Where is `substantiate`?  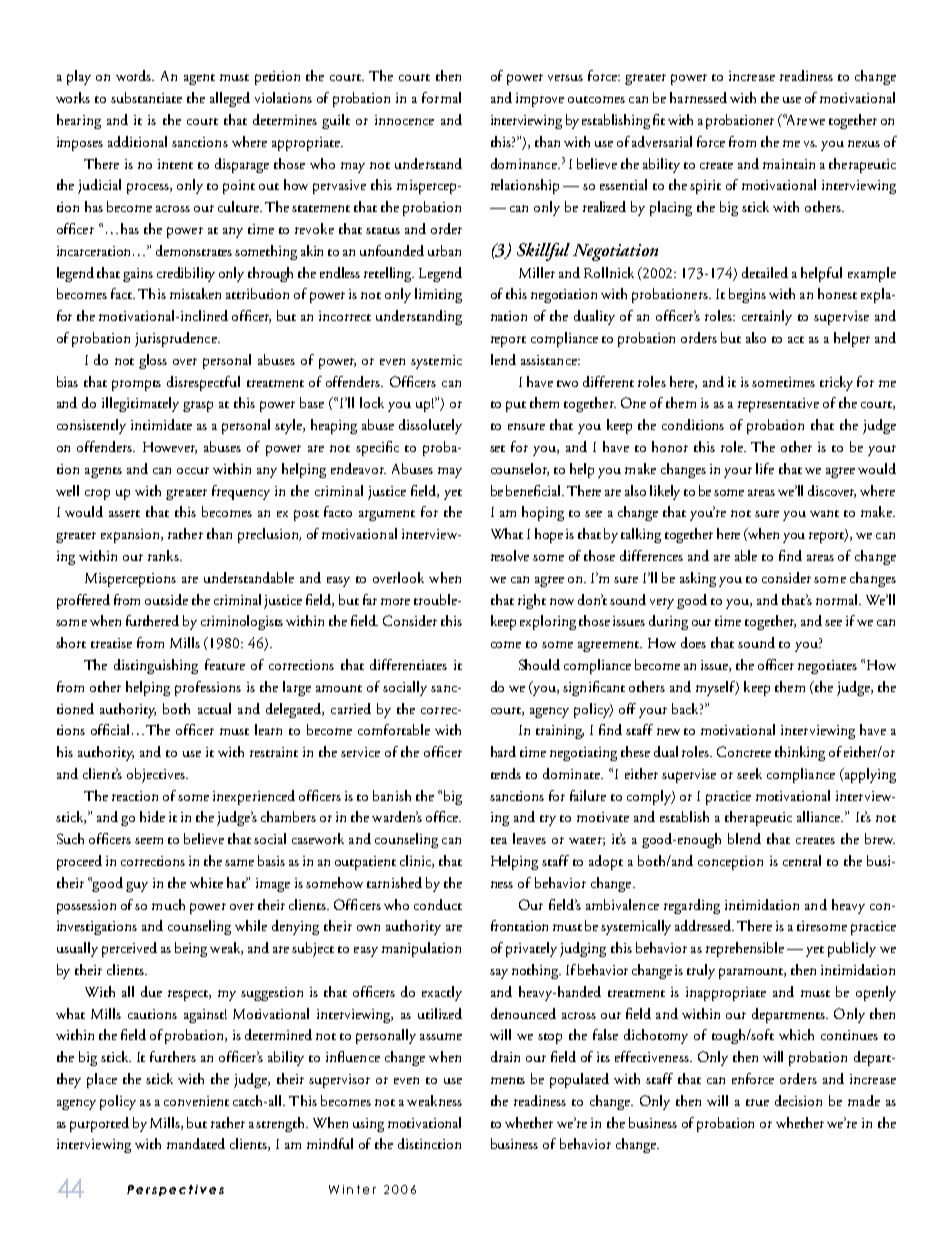 substantiate is located at coordinates (146, 97).
